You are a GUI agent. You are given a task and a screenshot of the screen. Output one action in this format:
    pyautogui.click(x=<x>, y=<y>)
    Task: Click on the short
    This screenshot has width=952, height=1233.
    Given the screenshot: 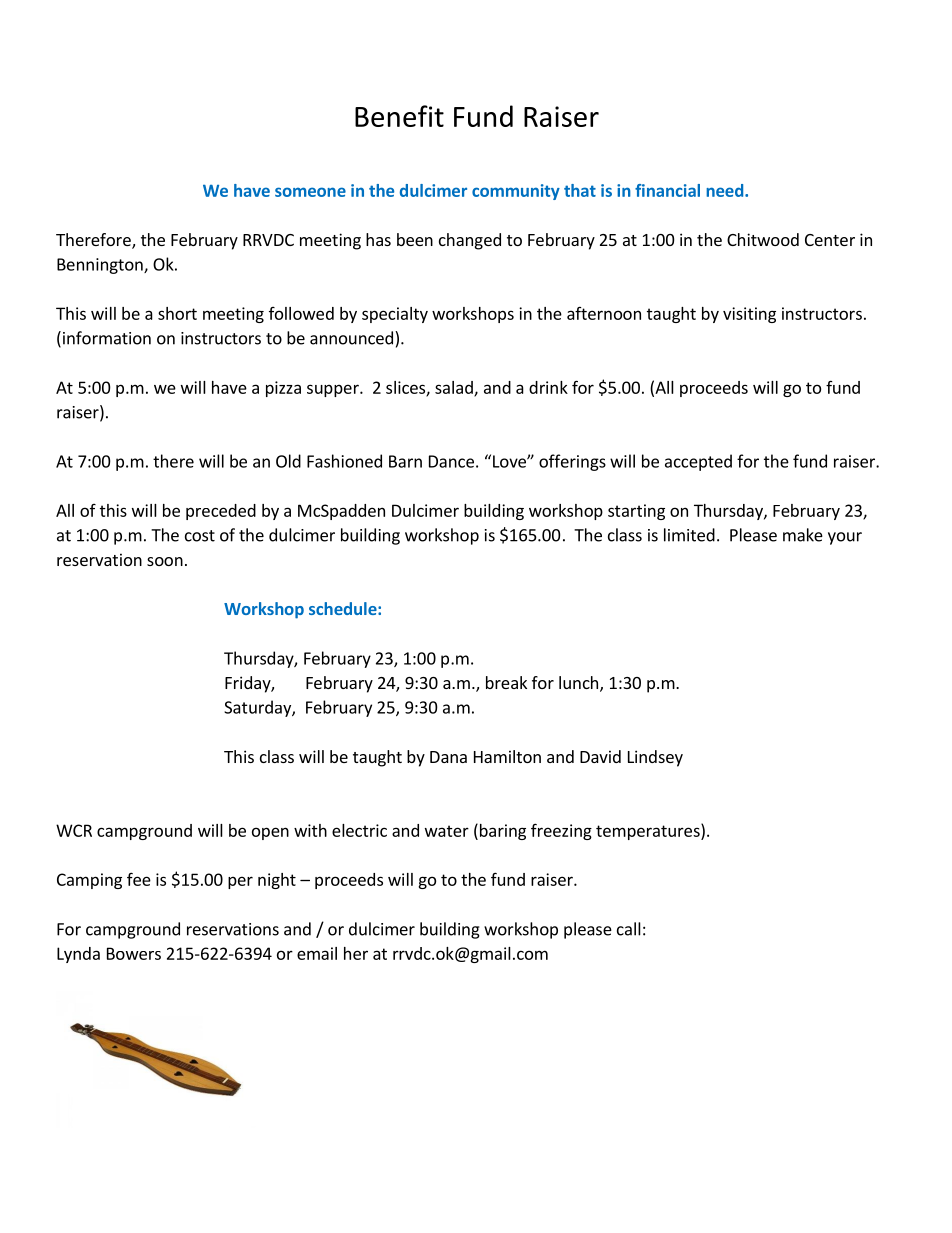 What is the action you would take?
    pyautogui.click(x=177, y=313)
